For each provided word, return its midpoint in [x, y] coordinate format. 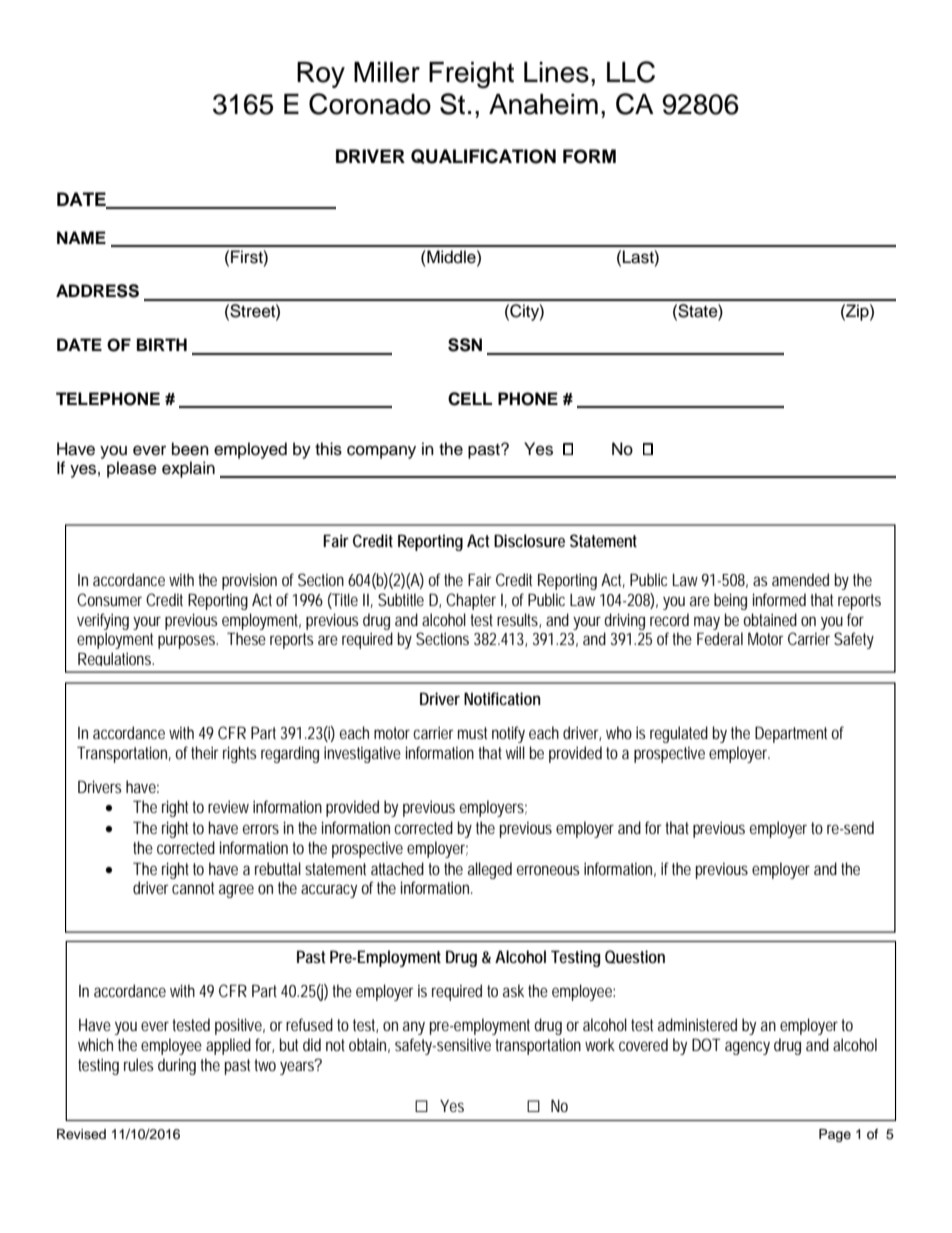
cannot [193, 888]
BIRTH [162, 344]
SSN [465, 345]
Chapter [471, 601]
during [177, 1066]
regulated [679, 734]
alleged [490, 870]
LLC [631, 72]
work [600, 1044]
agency [747, 1048]
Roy [321, 75]
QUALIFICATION [483, 156]
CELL [470, 399]
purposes [188, 642]
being [730, 601]
